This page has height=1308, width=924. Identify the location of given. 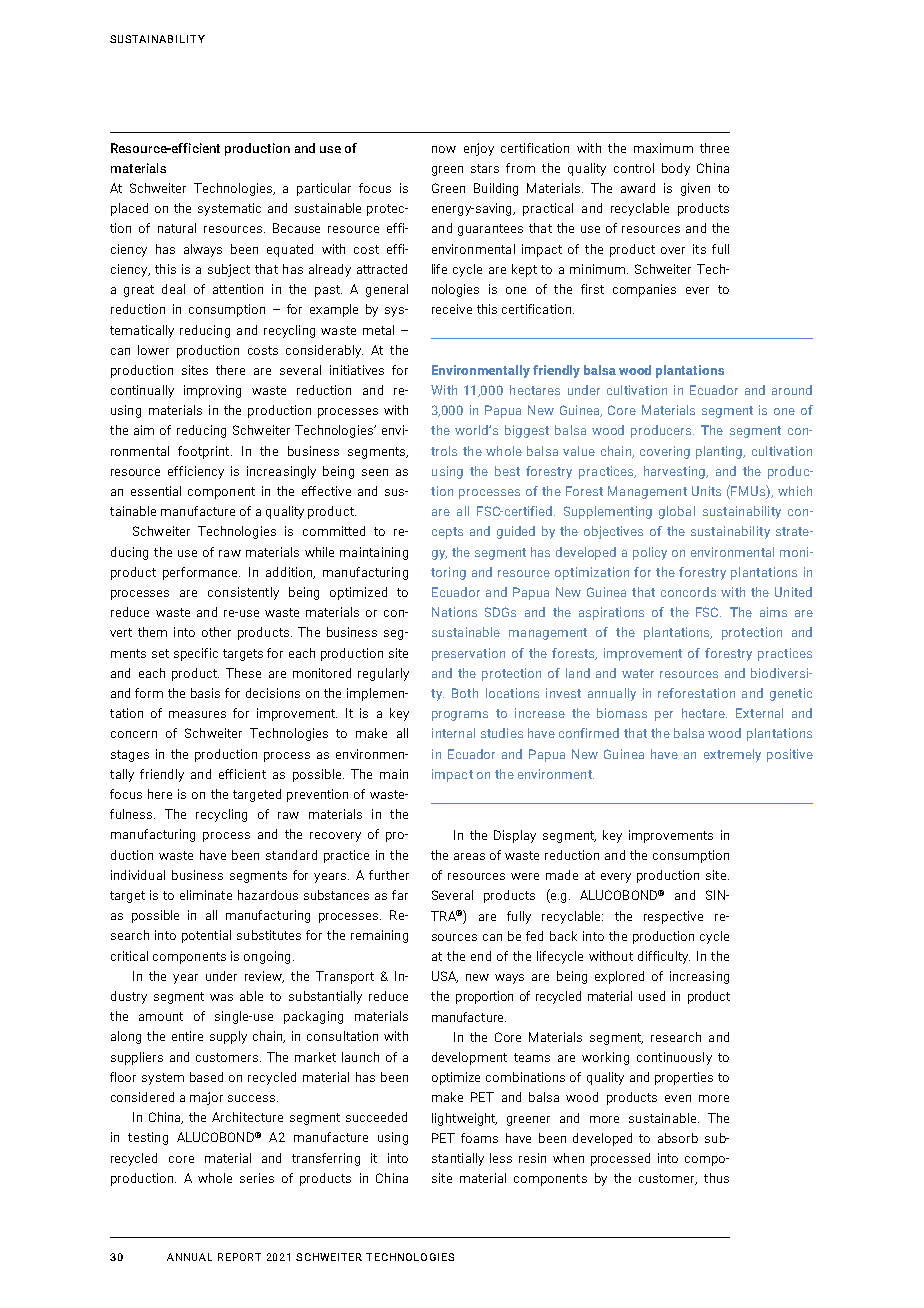
(695, 189).
